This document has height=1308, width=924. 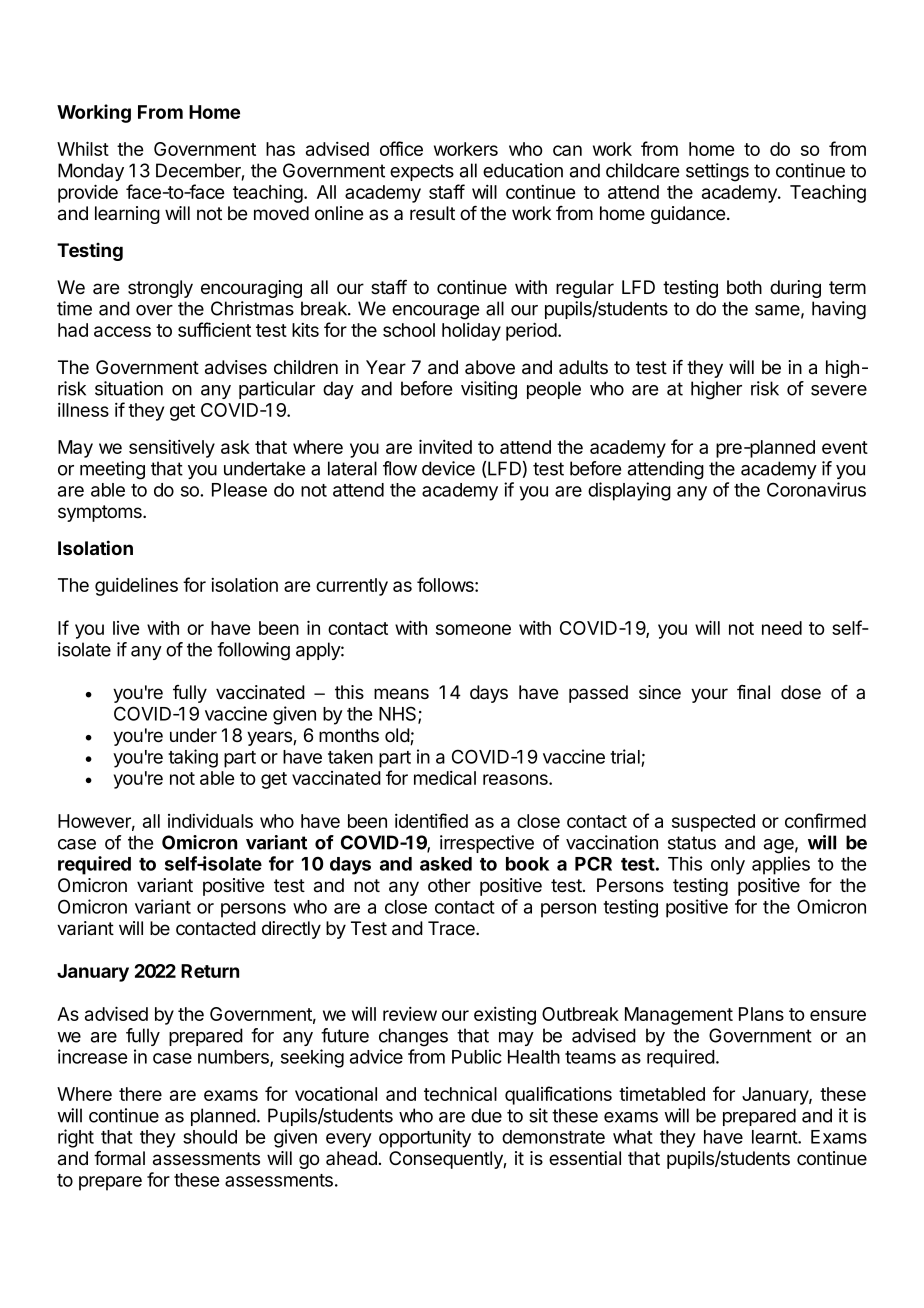 I want to click on need, so click(x=782, y=628).
